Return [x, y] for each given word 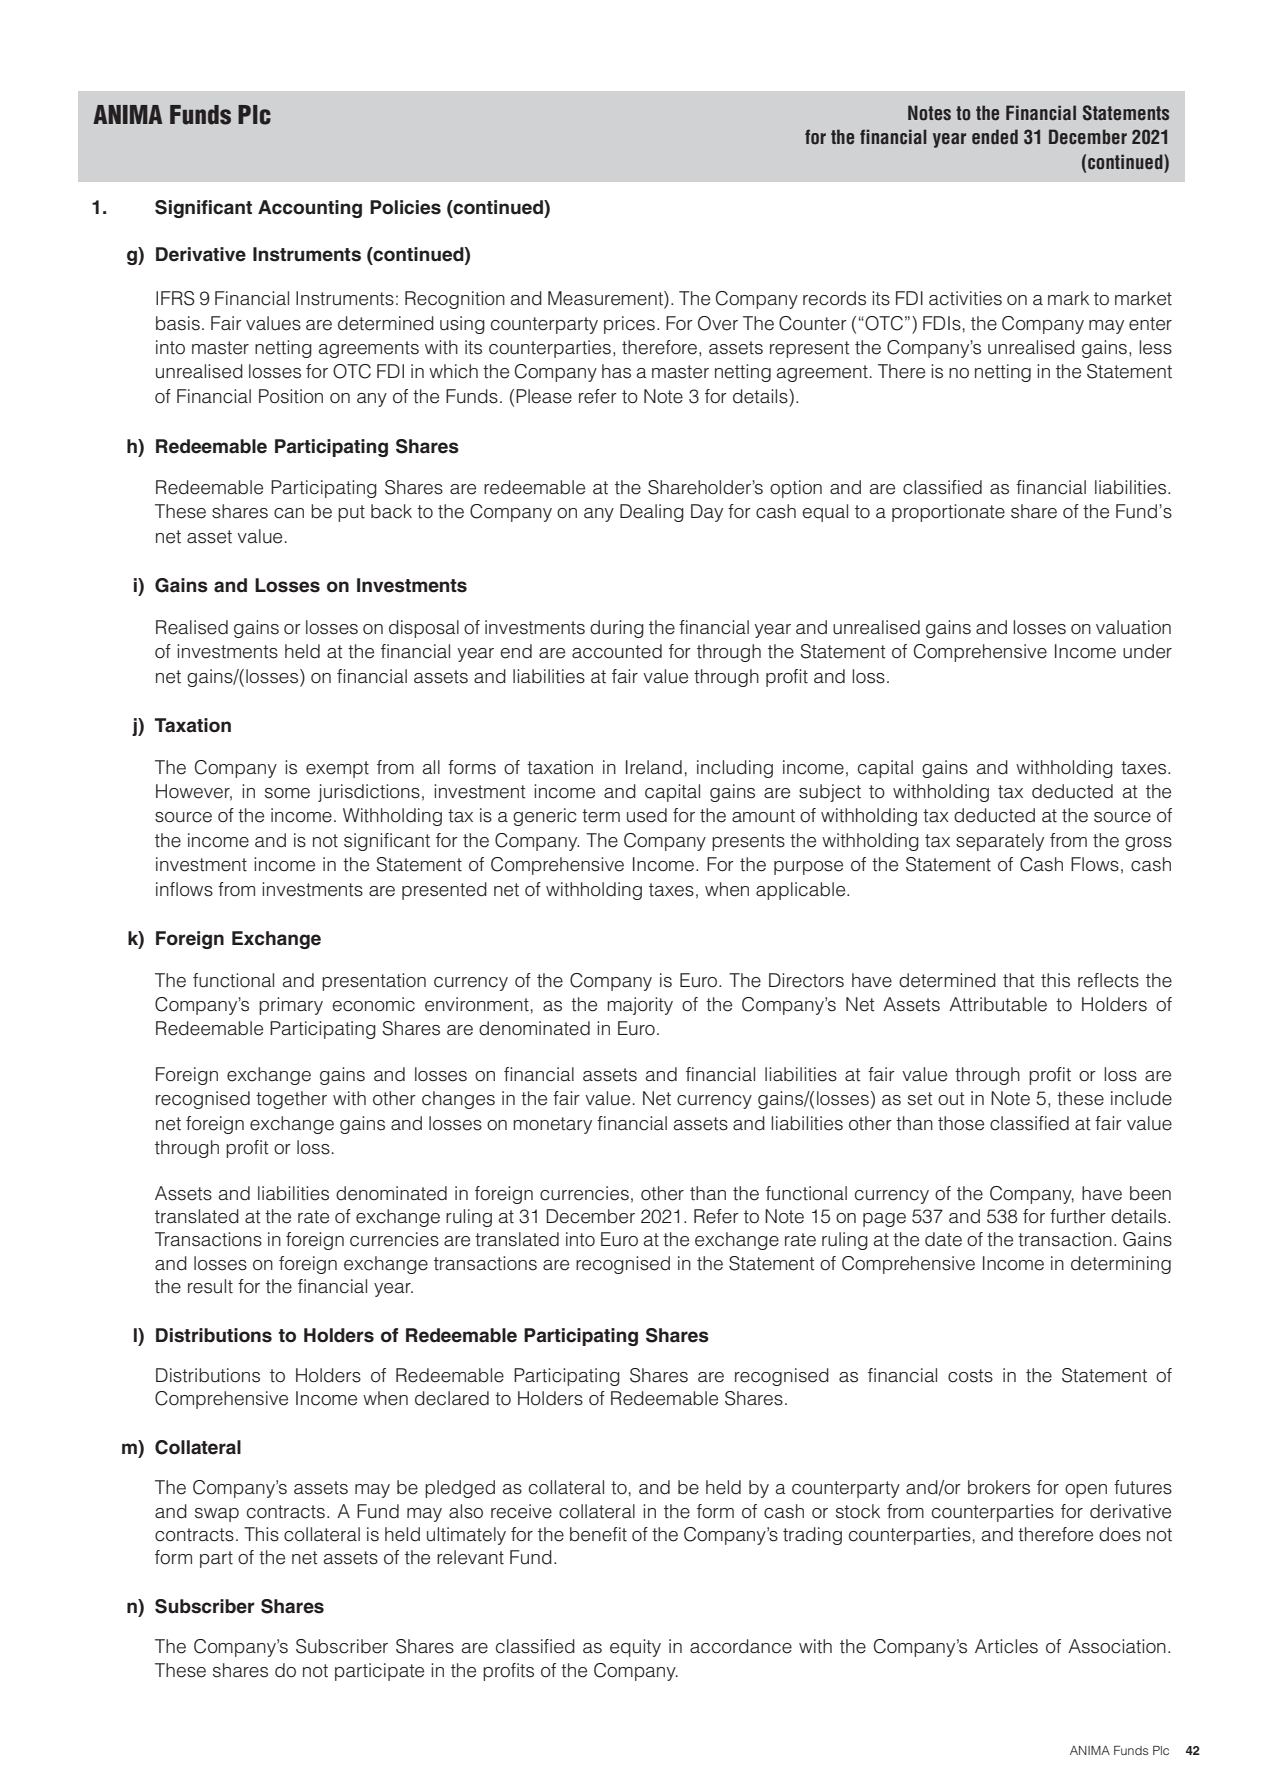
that [1019, 980]
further [1078, 1216]
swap [217, 1515]
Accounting [310, 209]
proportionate [948, 513]
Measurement [606, 299]
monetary [552, 1125]
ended [995, 137]
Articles [1006, 1646]
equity [635, 1648]
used [647, 815]
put [351, 513]
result [210, 1286]
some [287, 793]
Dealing [652, 513]
